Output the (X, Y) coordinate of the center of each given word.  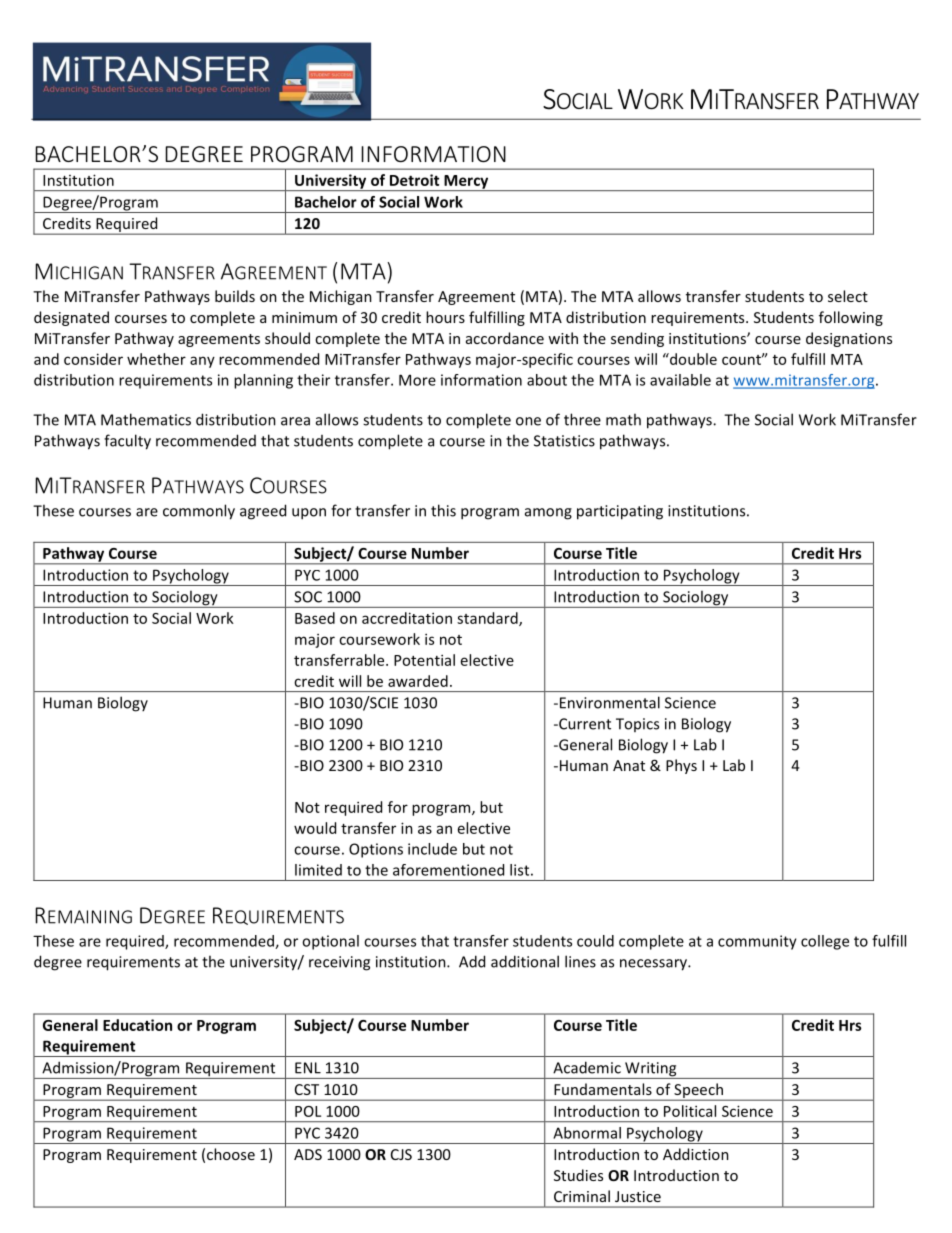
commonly (199, 512)
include (432, 849)
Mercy (466, 183)
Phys (681, 766)
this (443, 510)
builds (235, 296)
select (848, 296)
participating (620, 512)
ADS (308, 1154)
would (315, 828)
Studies (578, 1175)
